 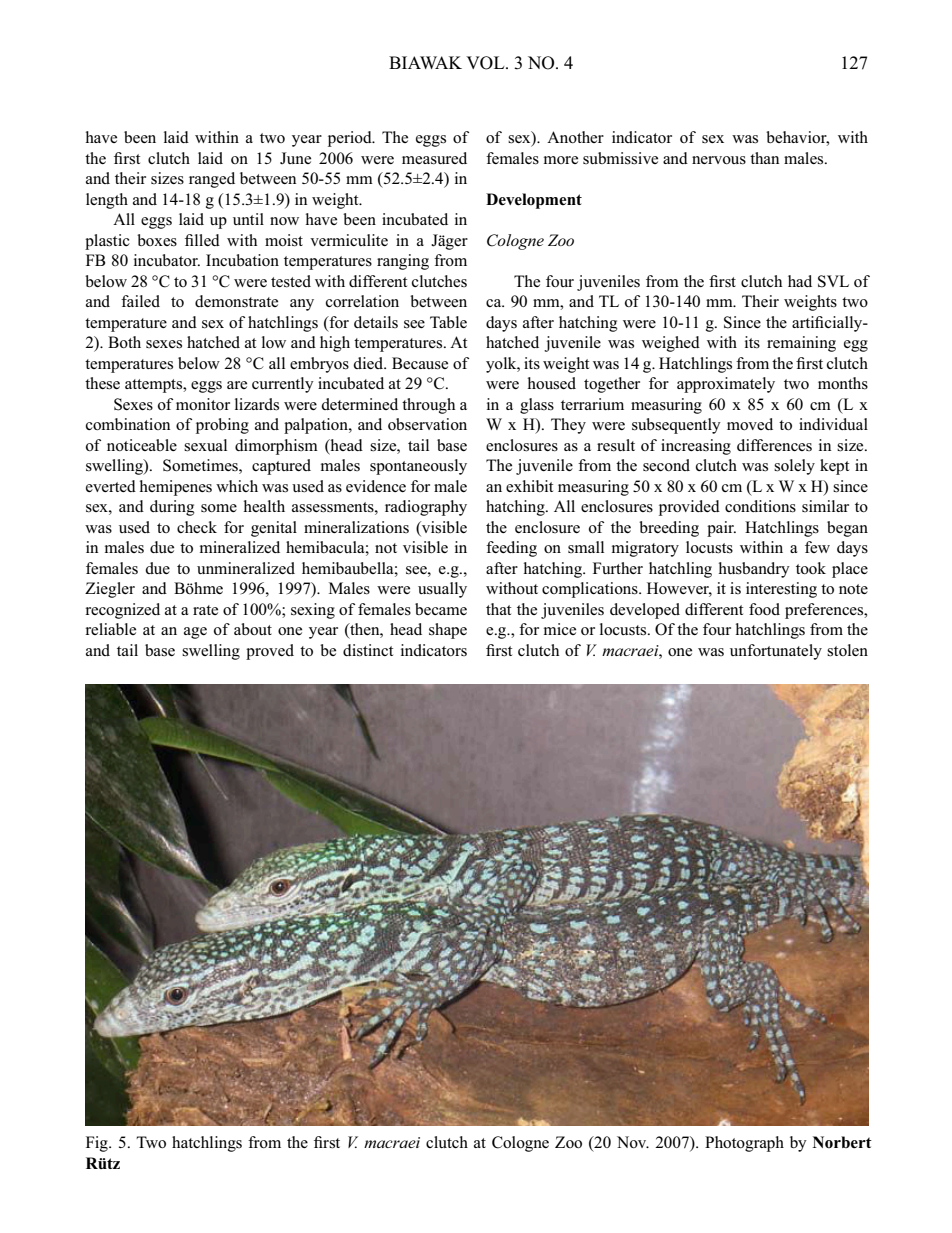 What do you see at coordinates (98, 1144) in the page?
I see `Fig` at bounding box center [98, 1144].
